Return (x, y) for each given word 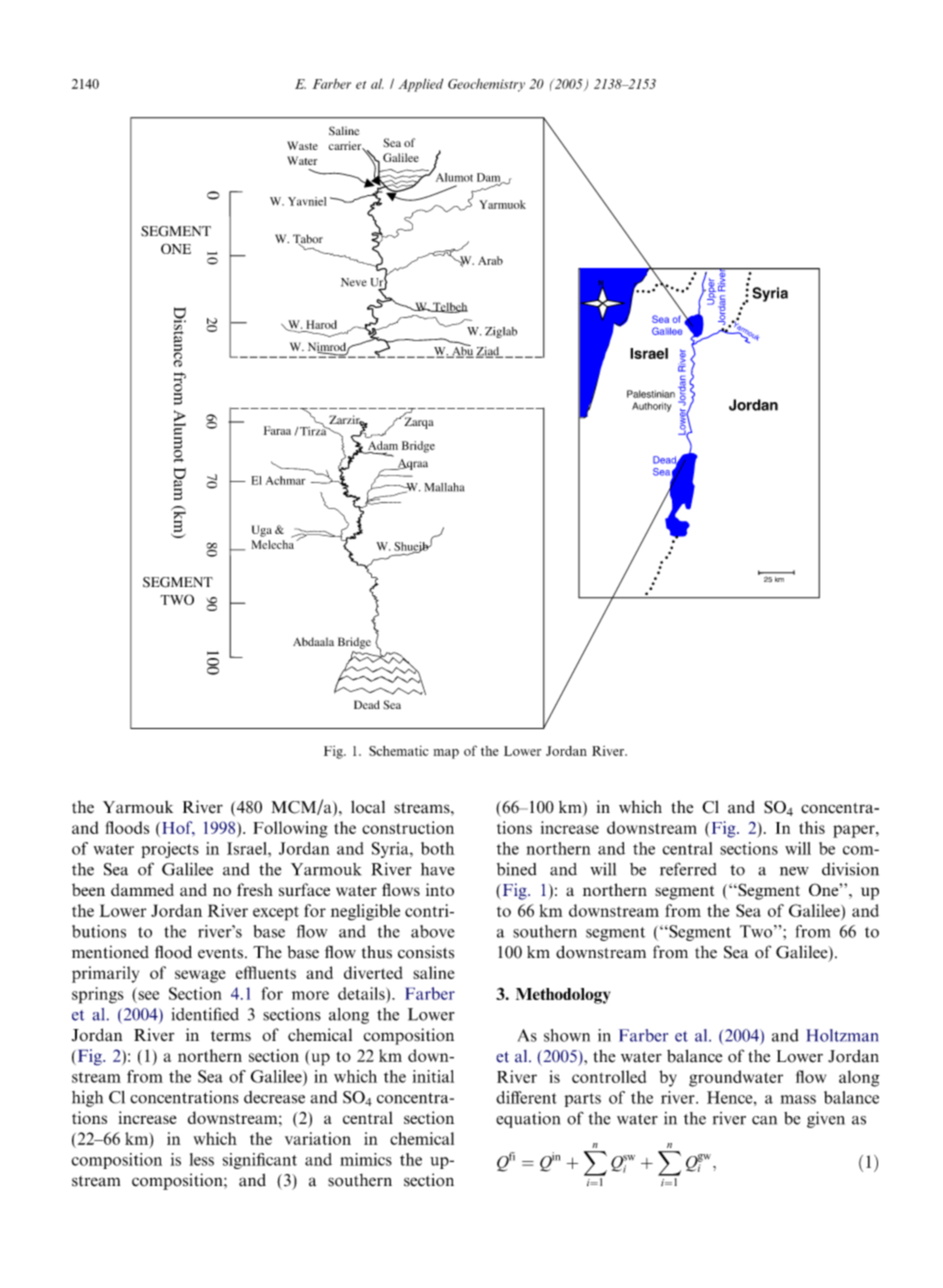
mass (798, 1099)
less (201, 1159)
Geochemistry (486, 85)
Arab (490, 260)
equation (528, 1120)
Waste (302, 145)
